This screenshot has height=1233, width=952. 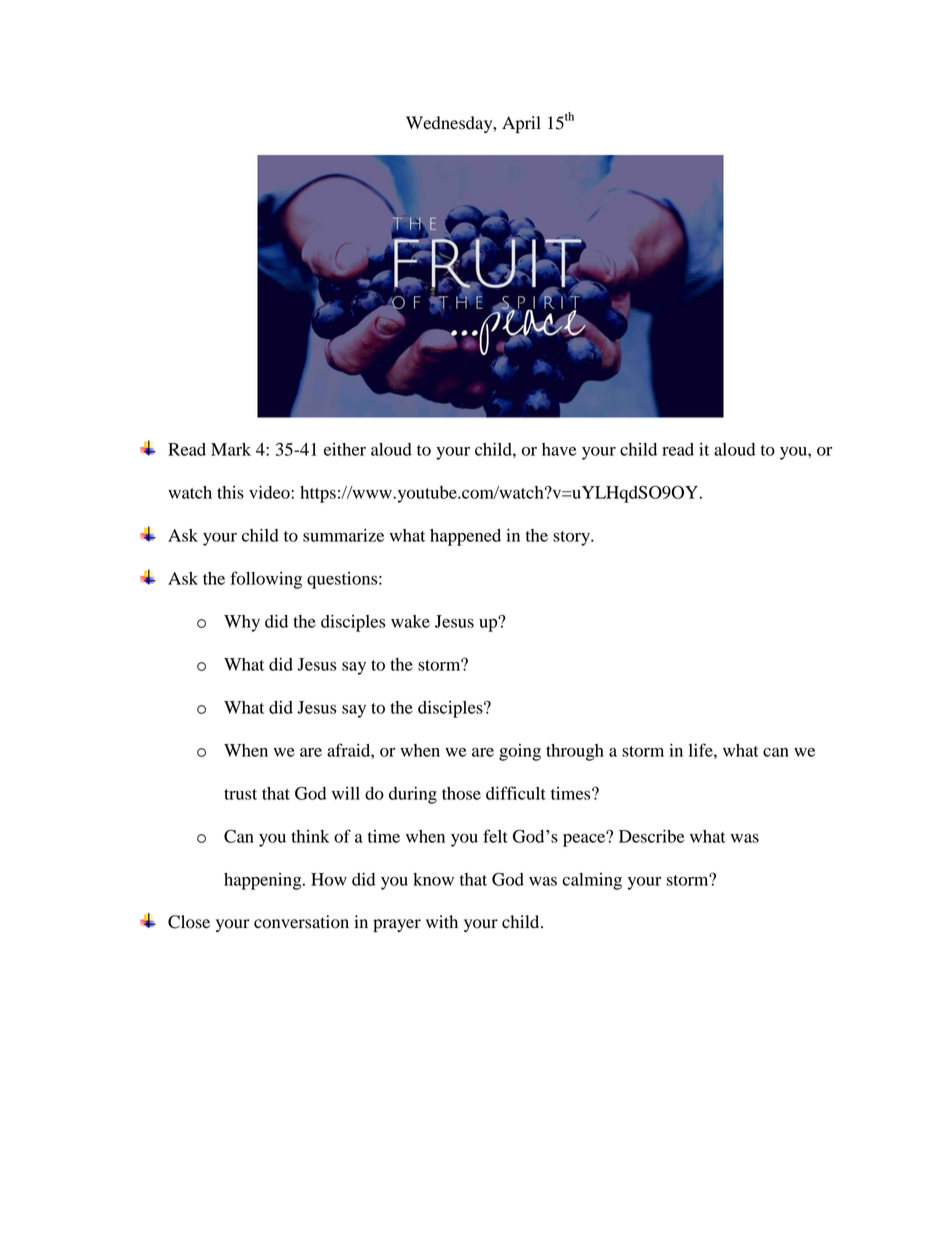 What do you see at coordinates (433, 879) in the screenshot?
I see `know` at bounding box center [433, 879].
